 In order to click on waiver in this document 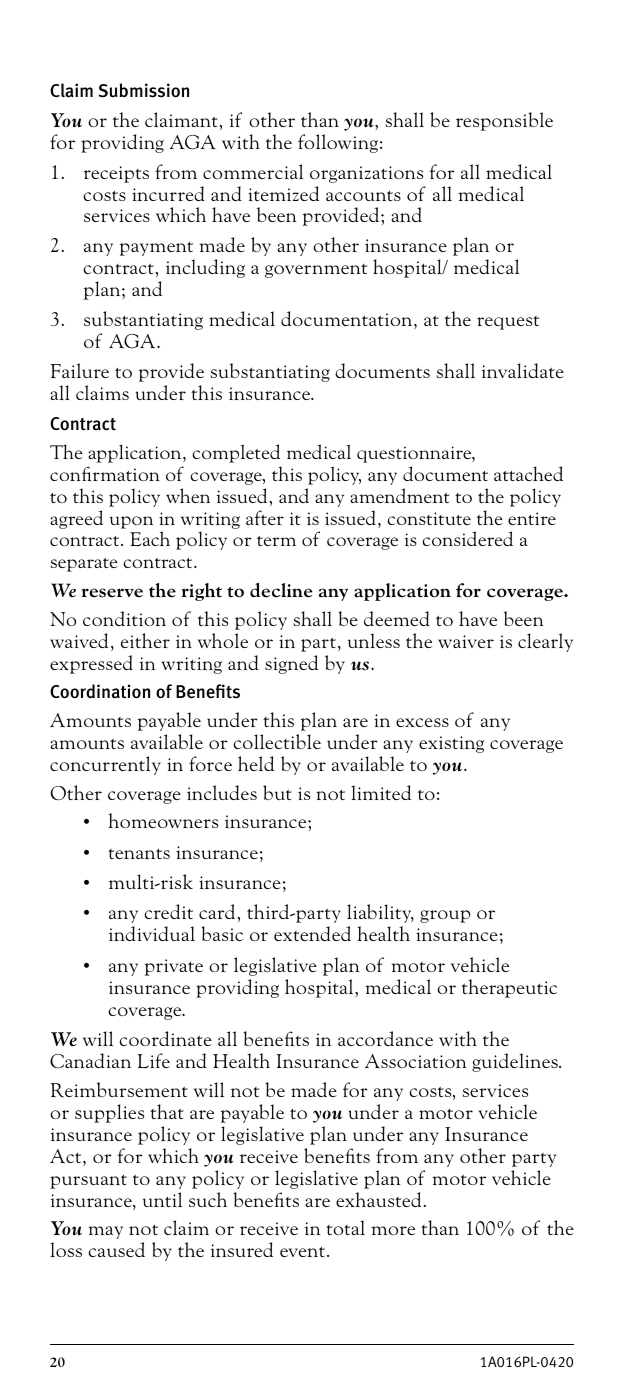, I will do `click(466, 641)`.
